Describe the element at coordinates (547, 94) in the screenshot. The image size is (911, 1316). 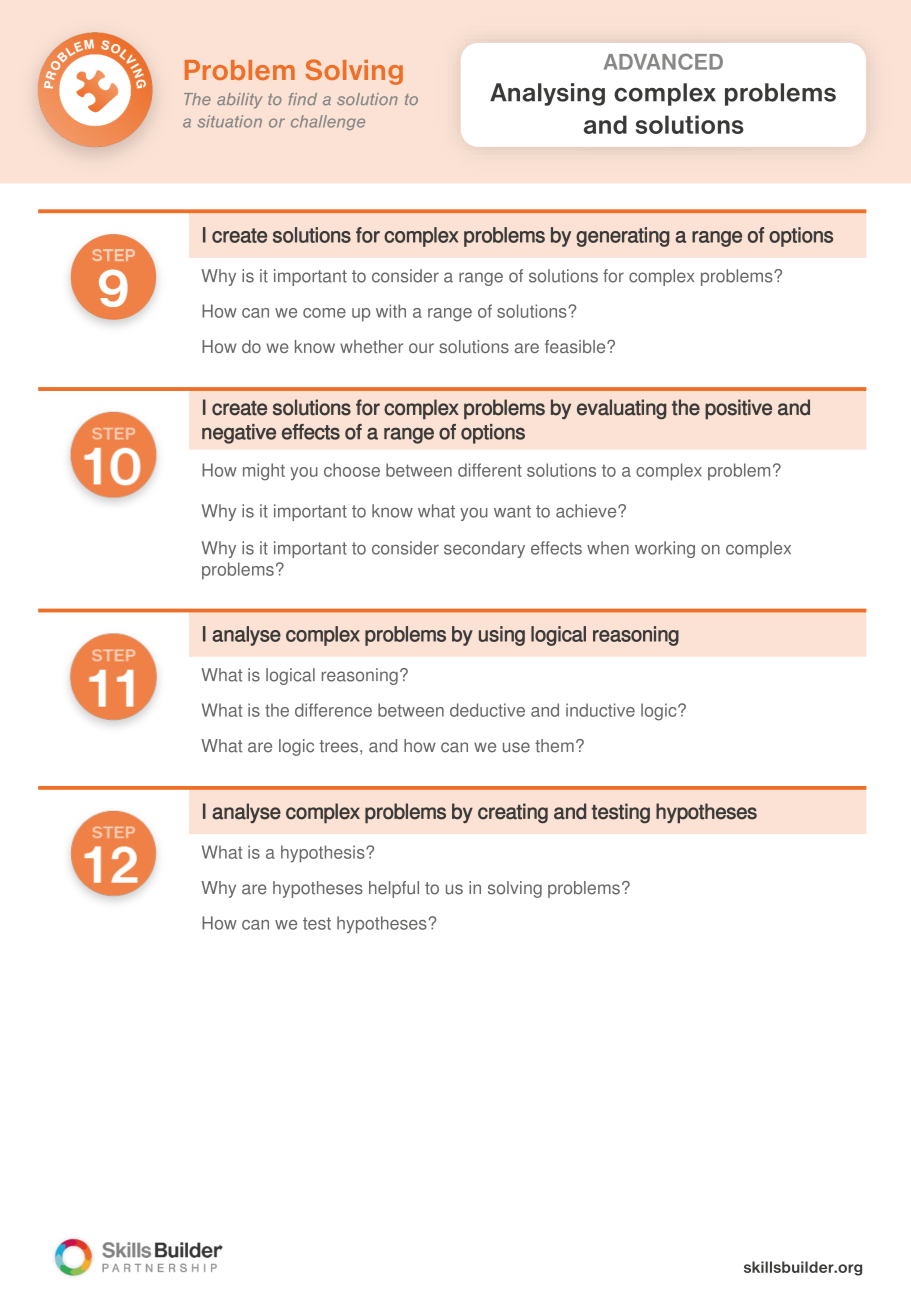
I see `Analysing` at that location.
